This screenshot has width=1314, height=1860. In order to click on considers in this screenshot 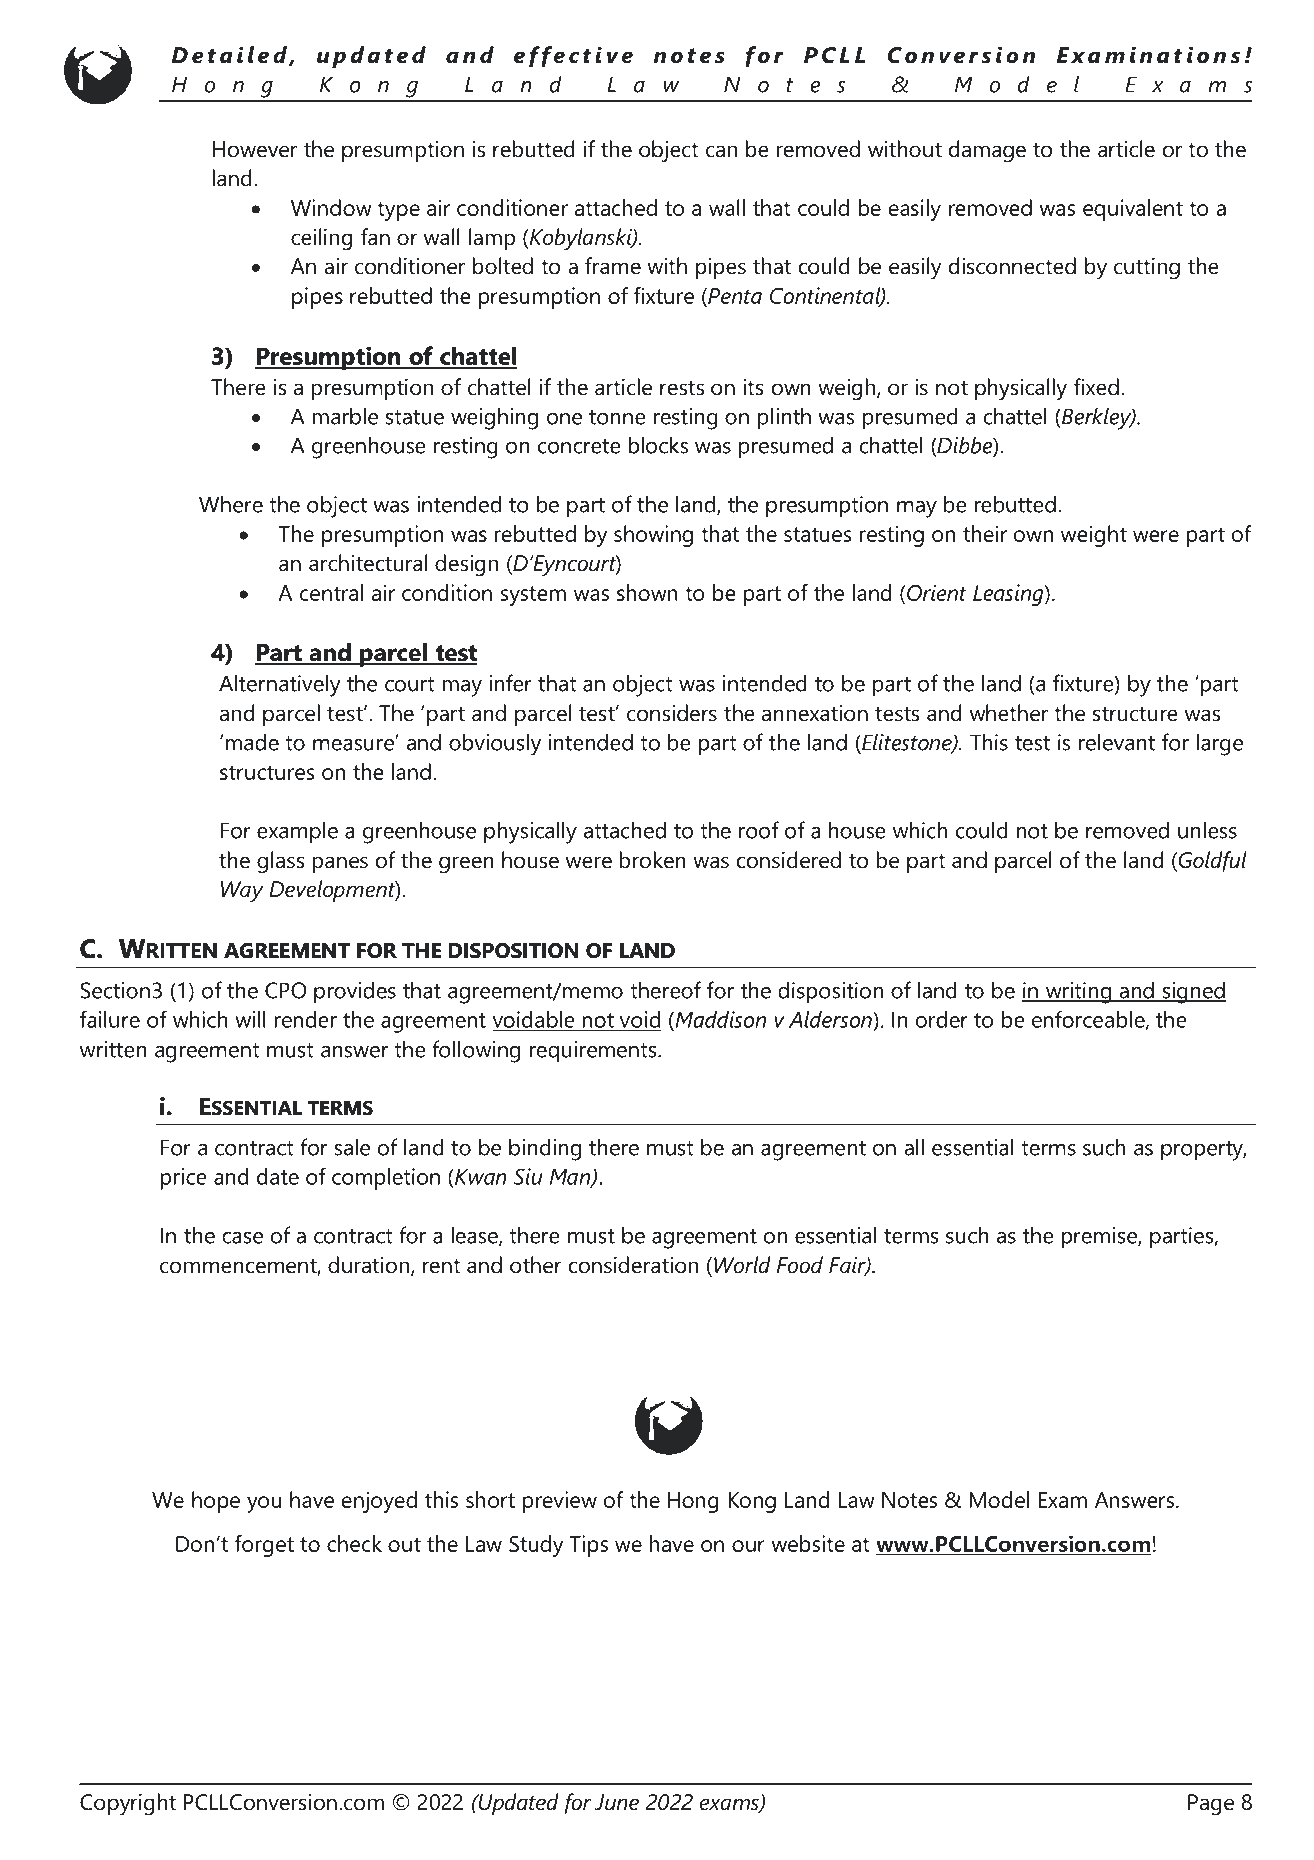, I will do `click(672, 713)`.
